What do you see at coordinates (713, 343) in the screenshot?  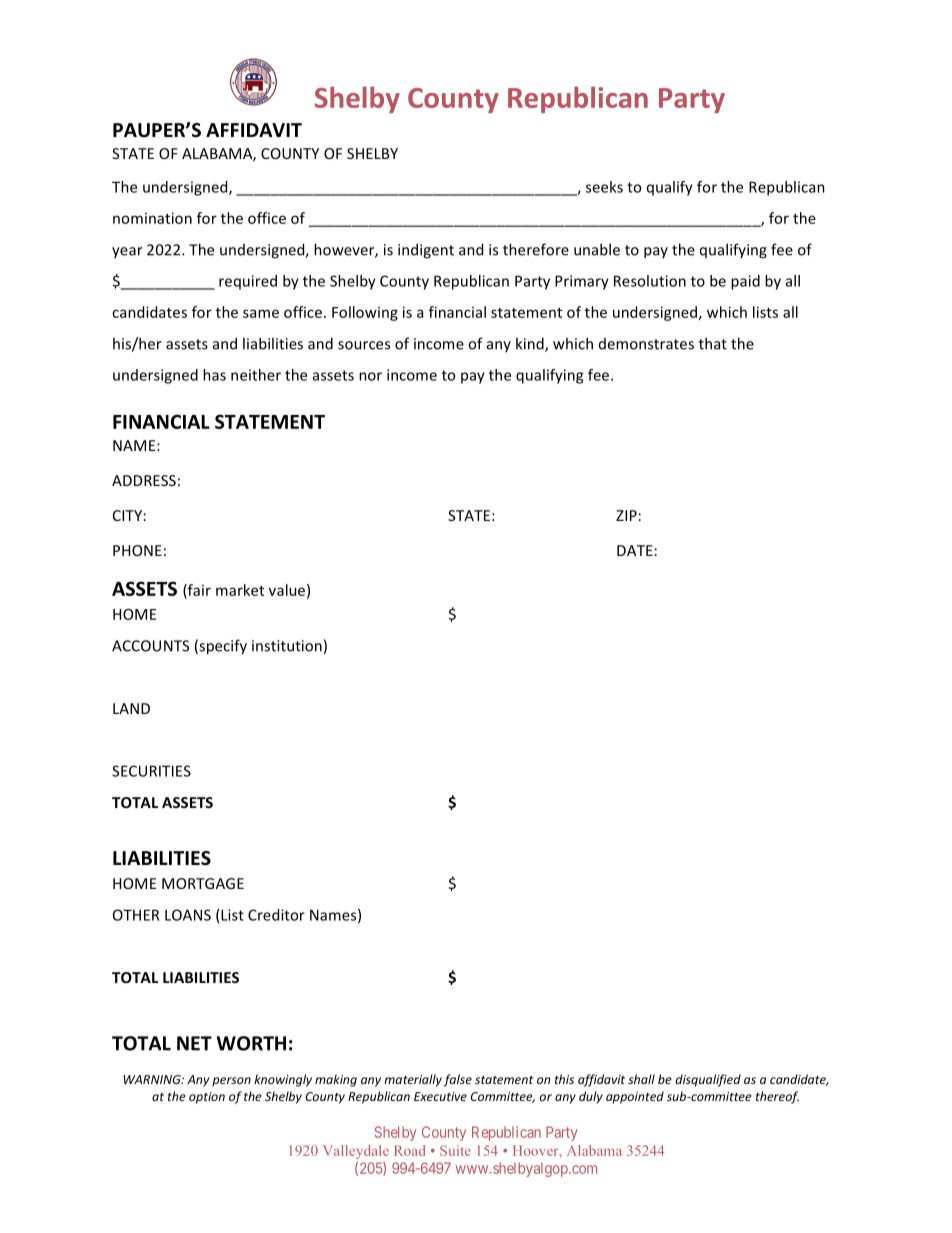 I see `that` at bounding box center [713, 343].
